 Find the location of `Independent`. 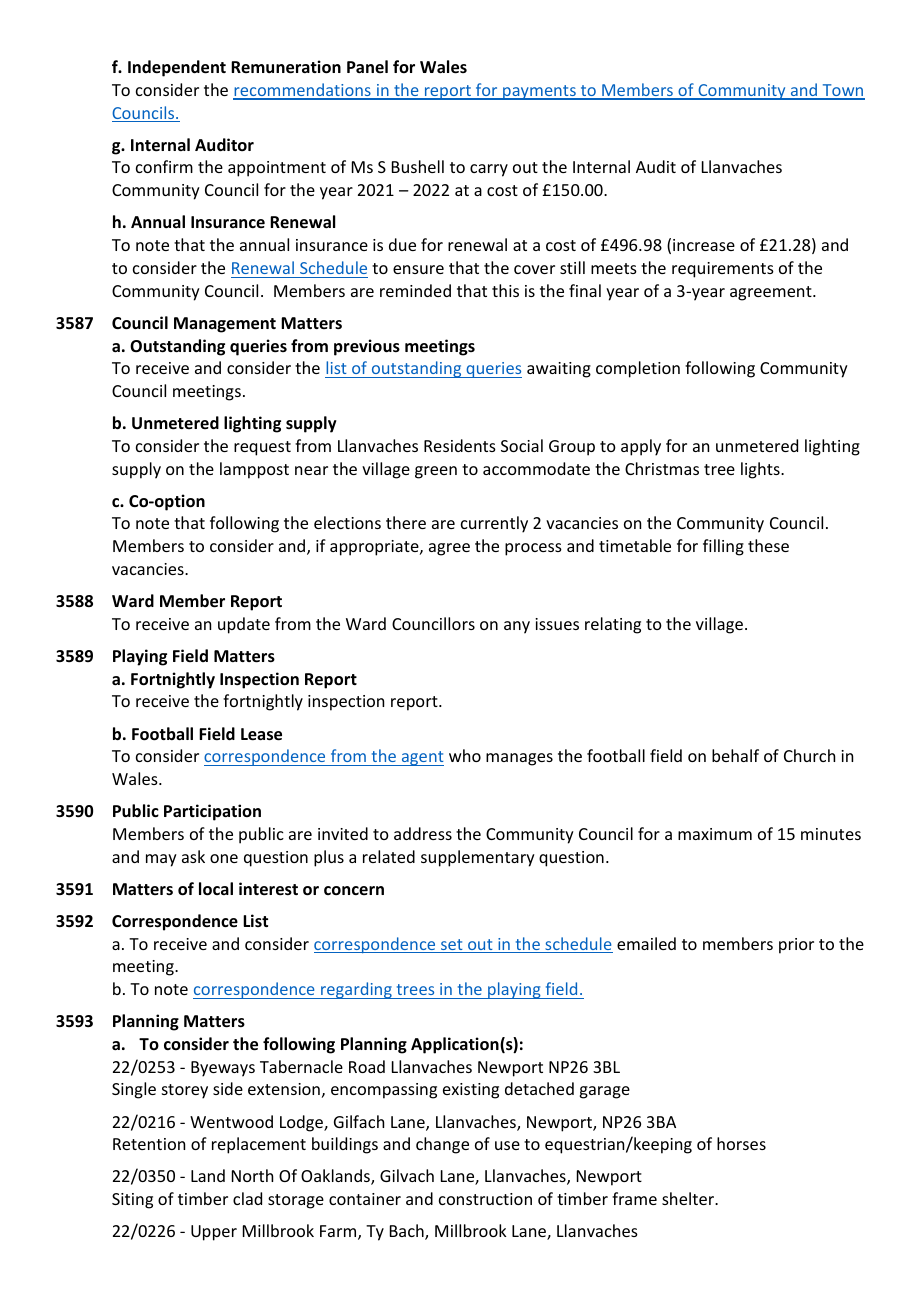

Independent is located at coordinates (177, 68).
